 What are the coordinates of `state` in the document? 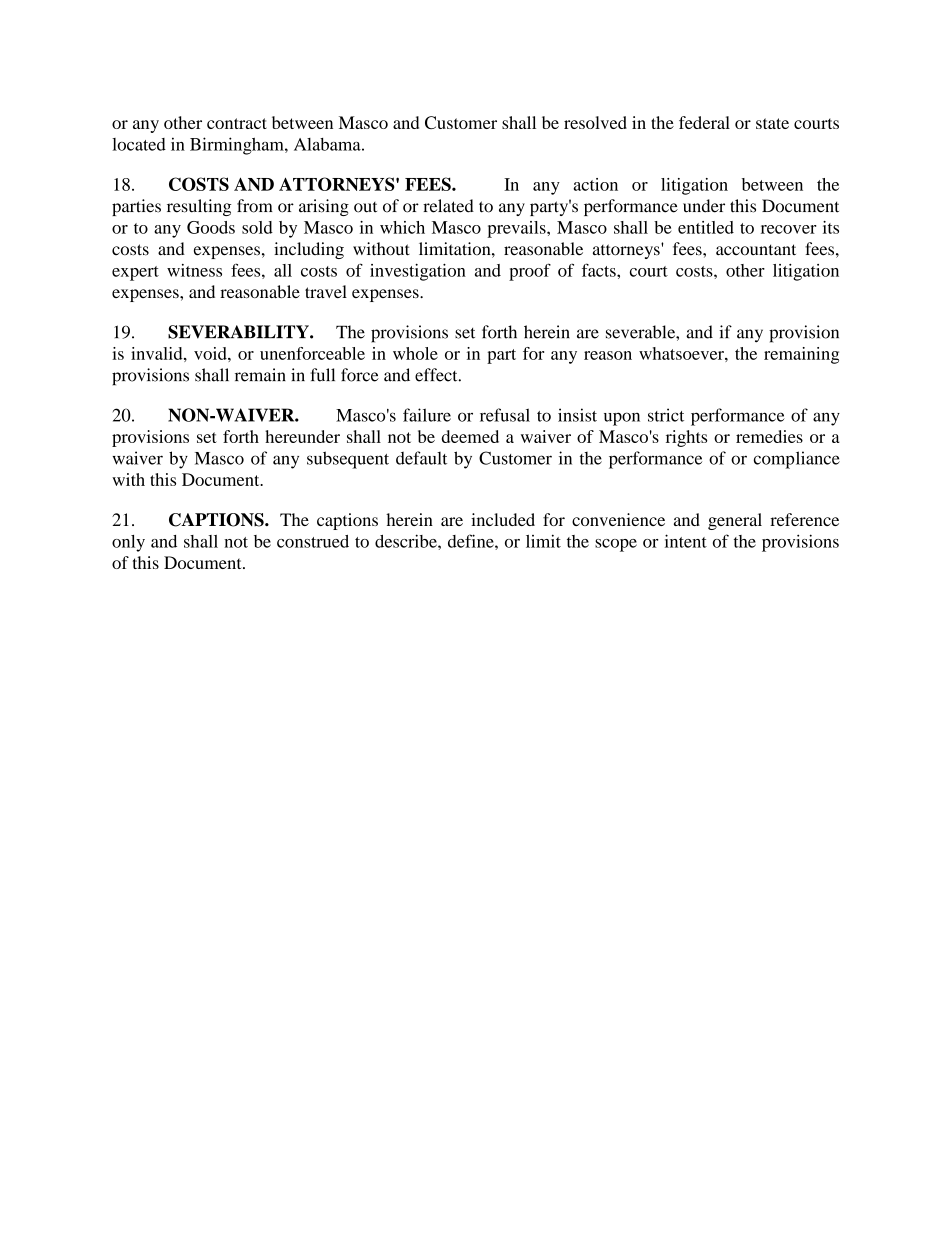 It's located at (772, 123).
